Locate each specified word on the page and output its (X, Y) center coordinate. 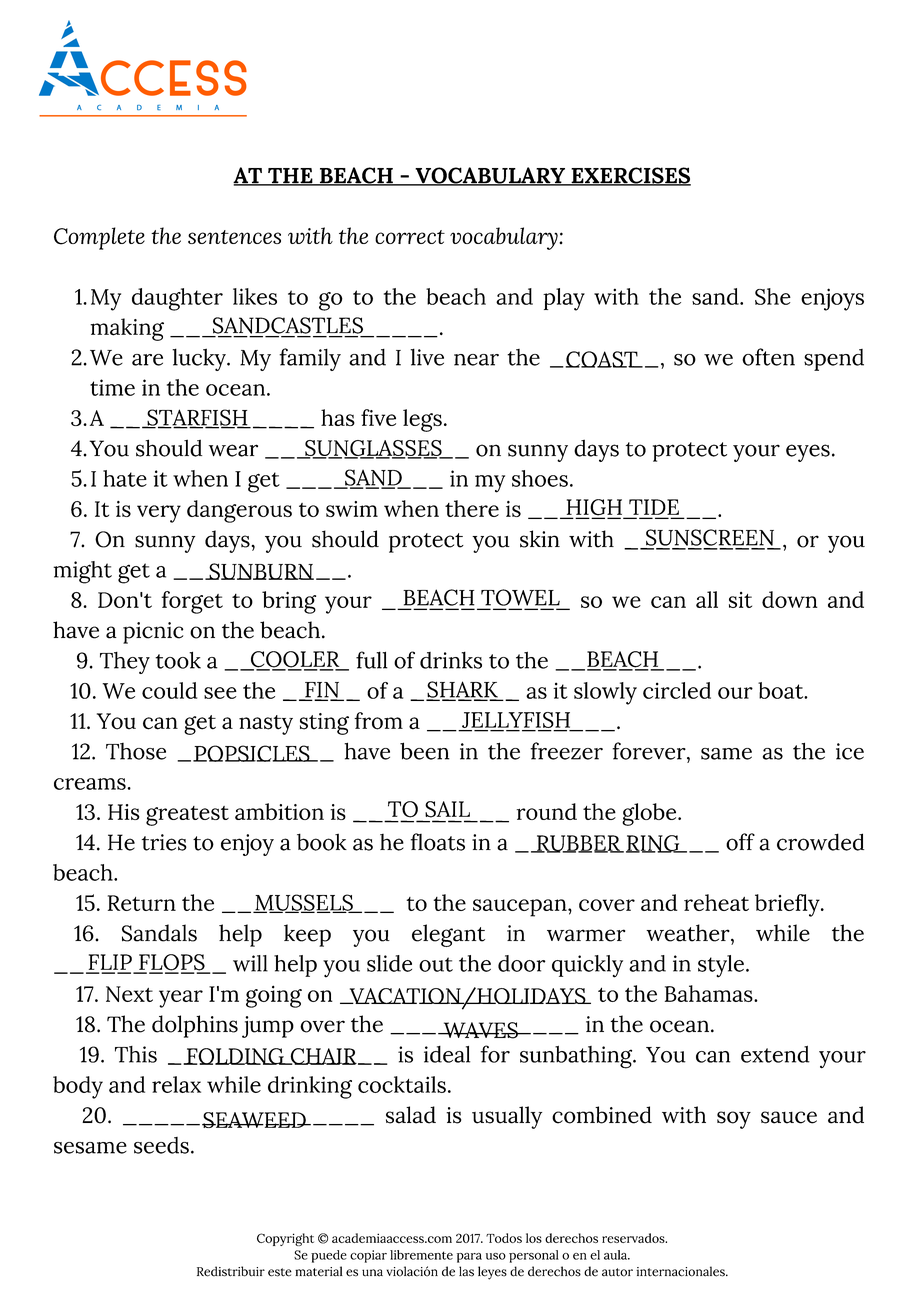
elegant (448, 935)
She (773, 296)
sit (740, 600)
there (472, 508)
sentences (234, 237)
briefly (788, 905)
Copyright (285, 1239)
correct (410, 237)
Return (142, 903)
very (159, 514)
